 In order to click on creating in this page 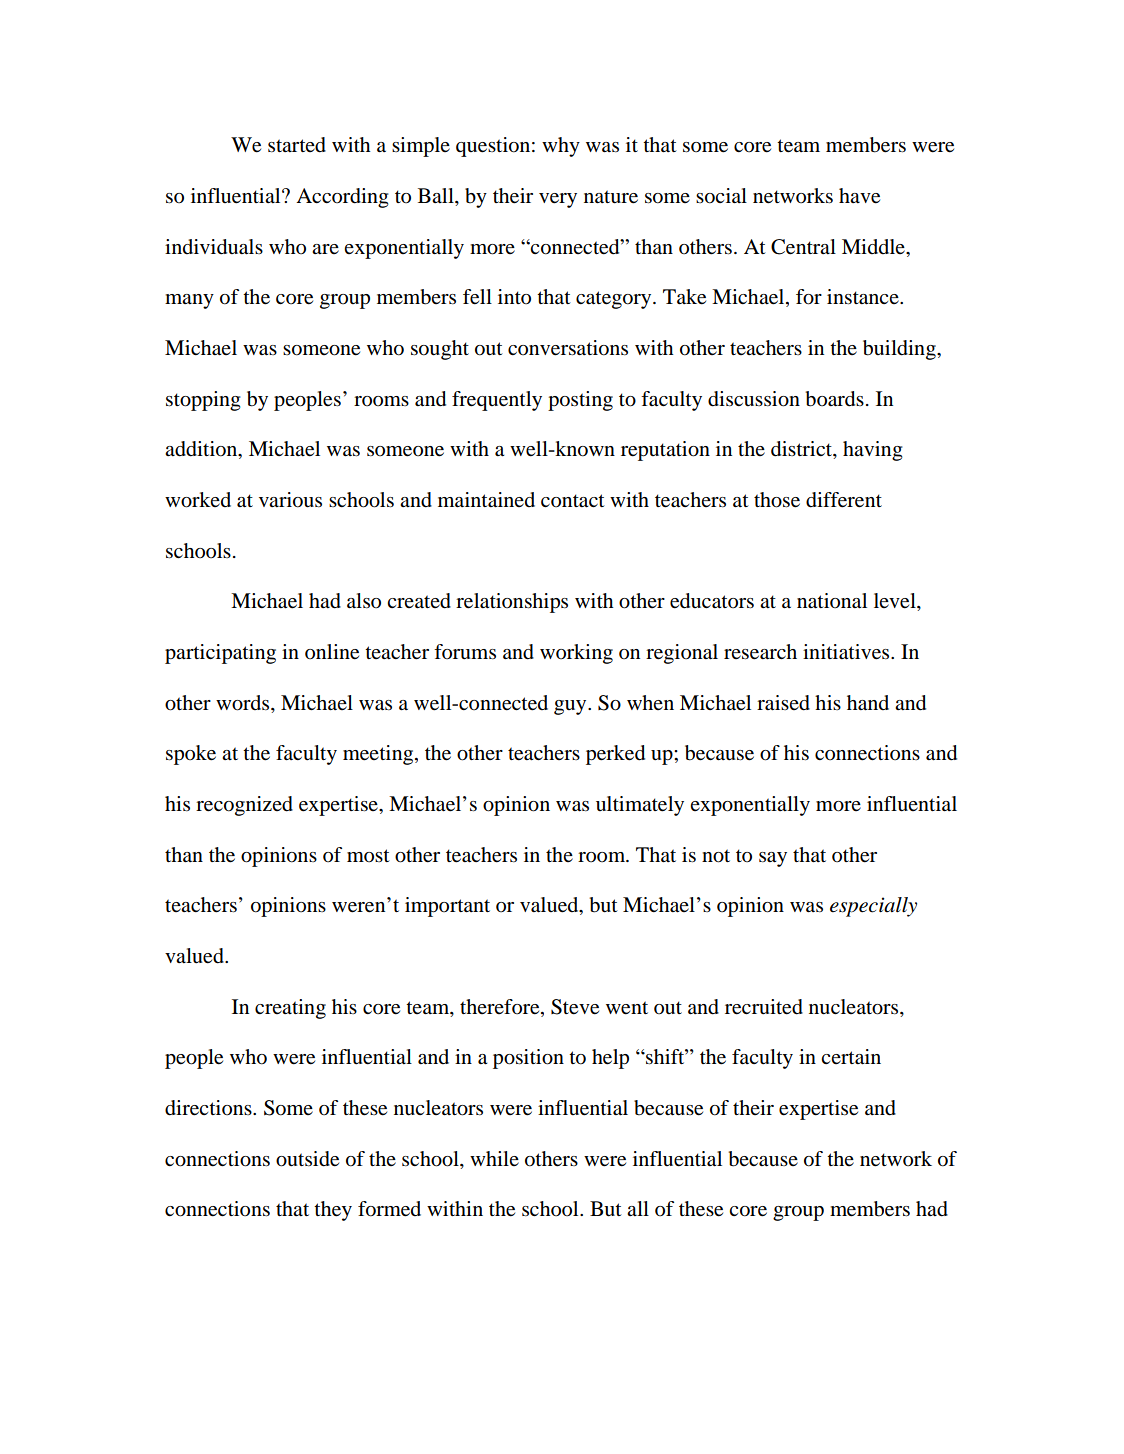, I will do `click(290, 1009)`.
